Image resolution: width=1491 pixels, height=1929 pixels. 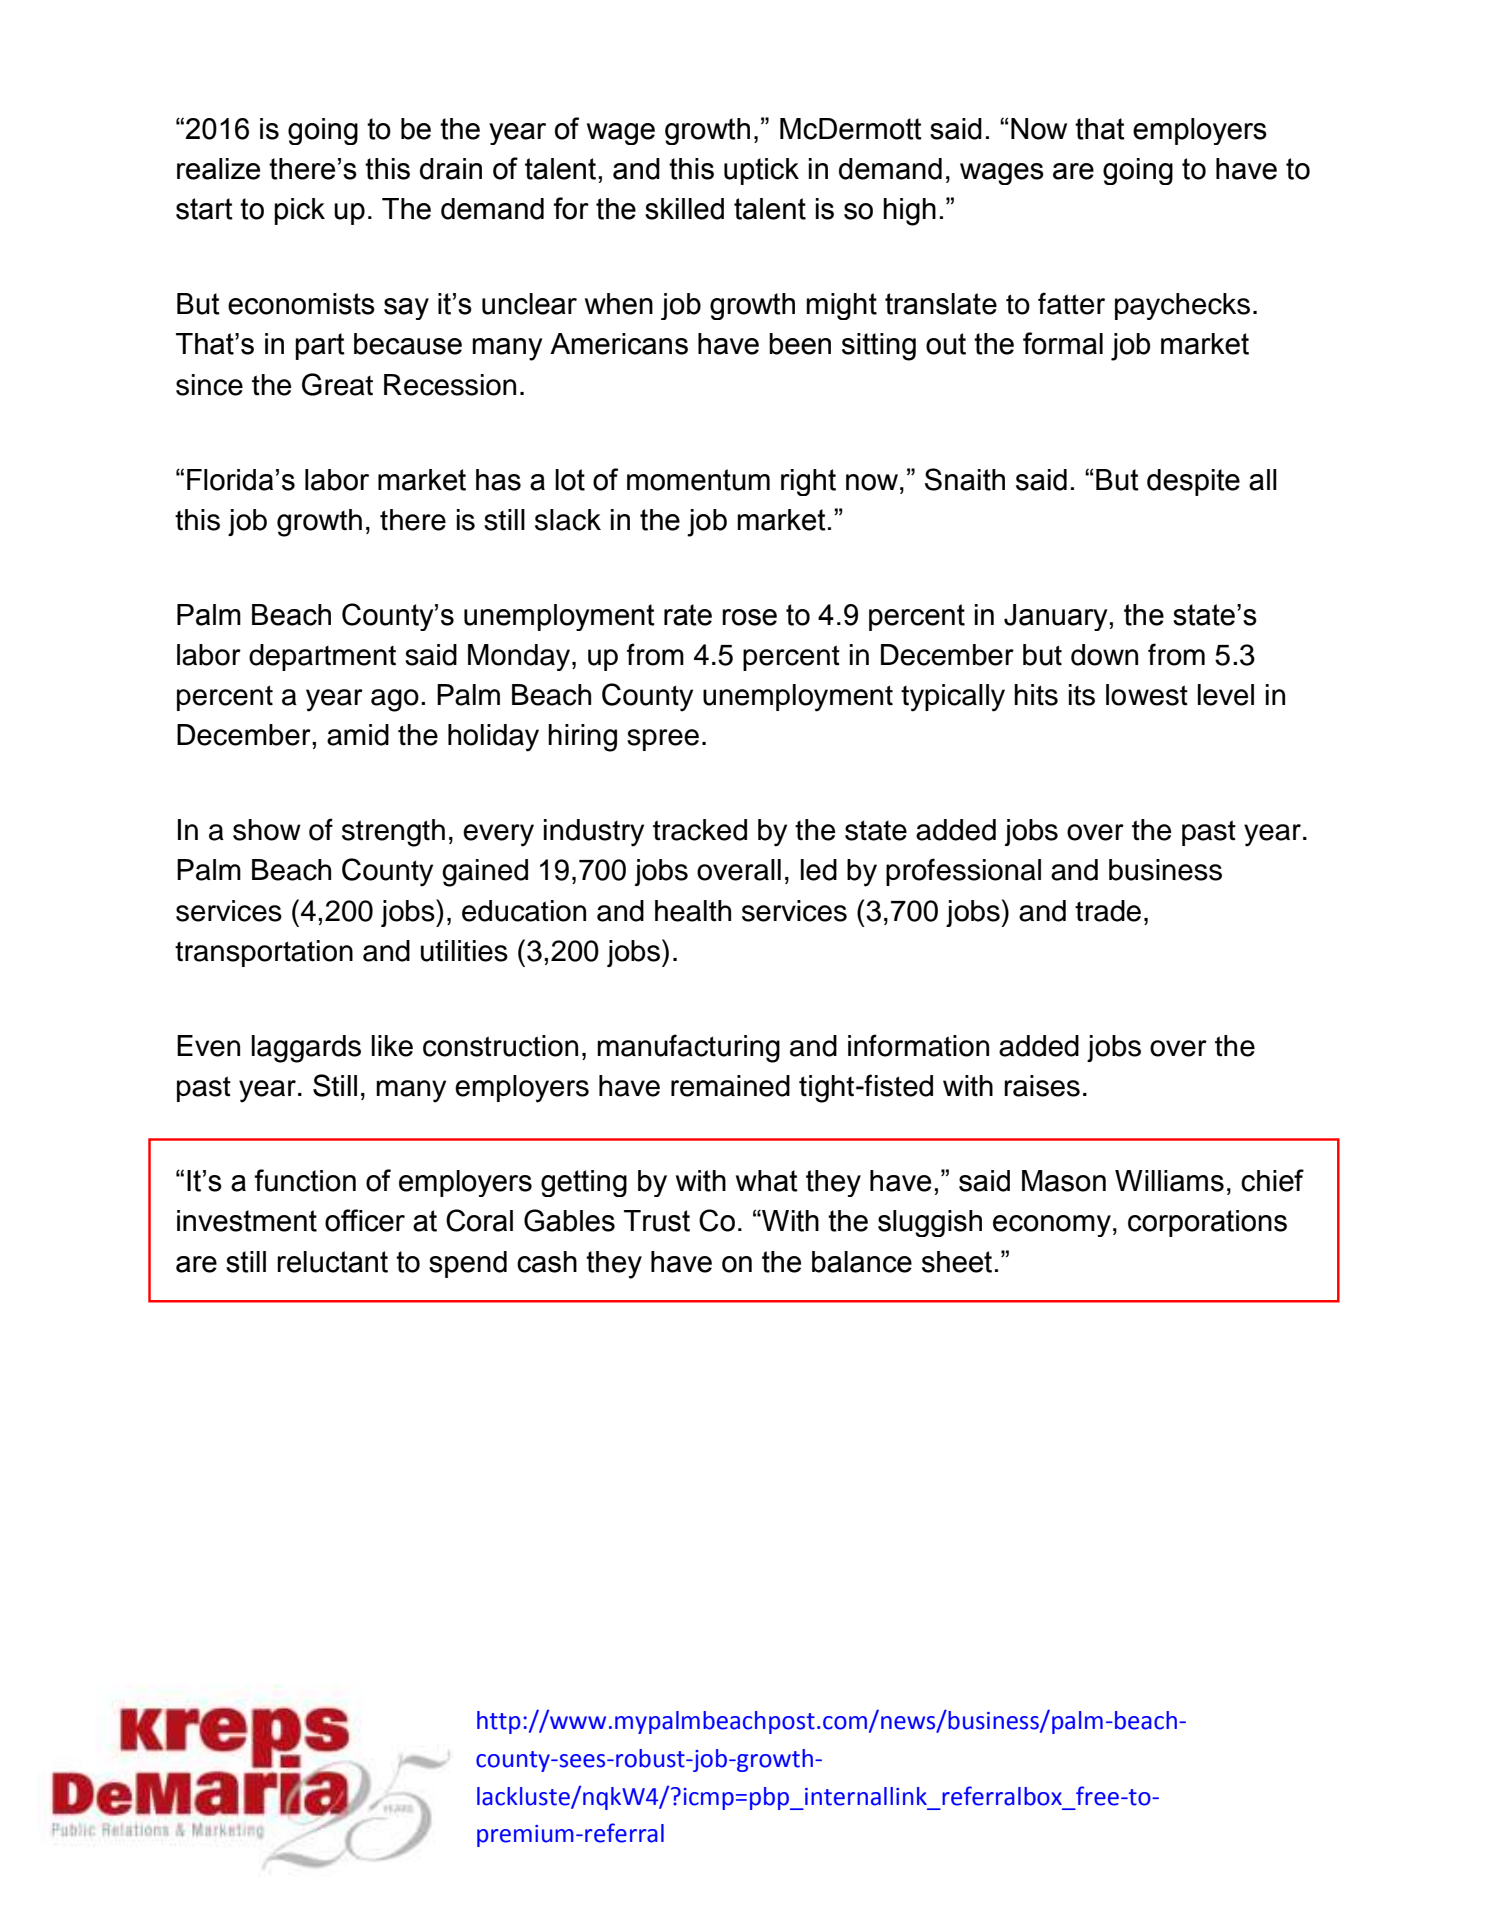 What do you see at coordinates (657, 1221) in the document?
I see `Trust` at bounding box center [657, 1221].
